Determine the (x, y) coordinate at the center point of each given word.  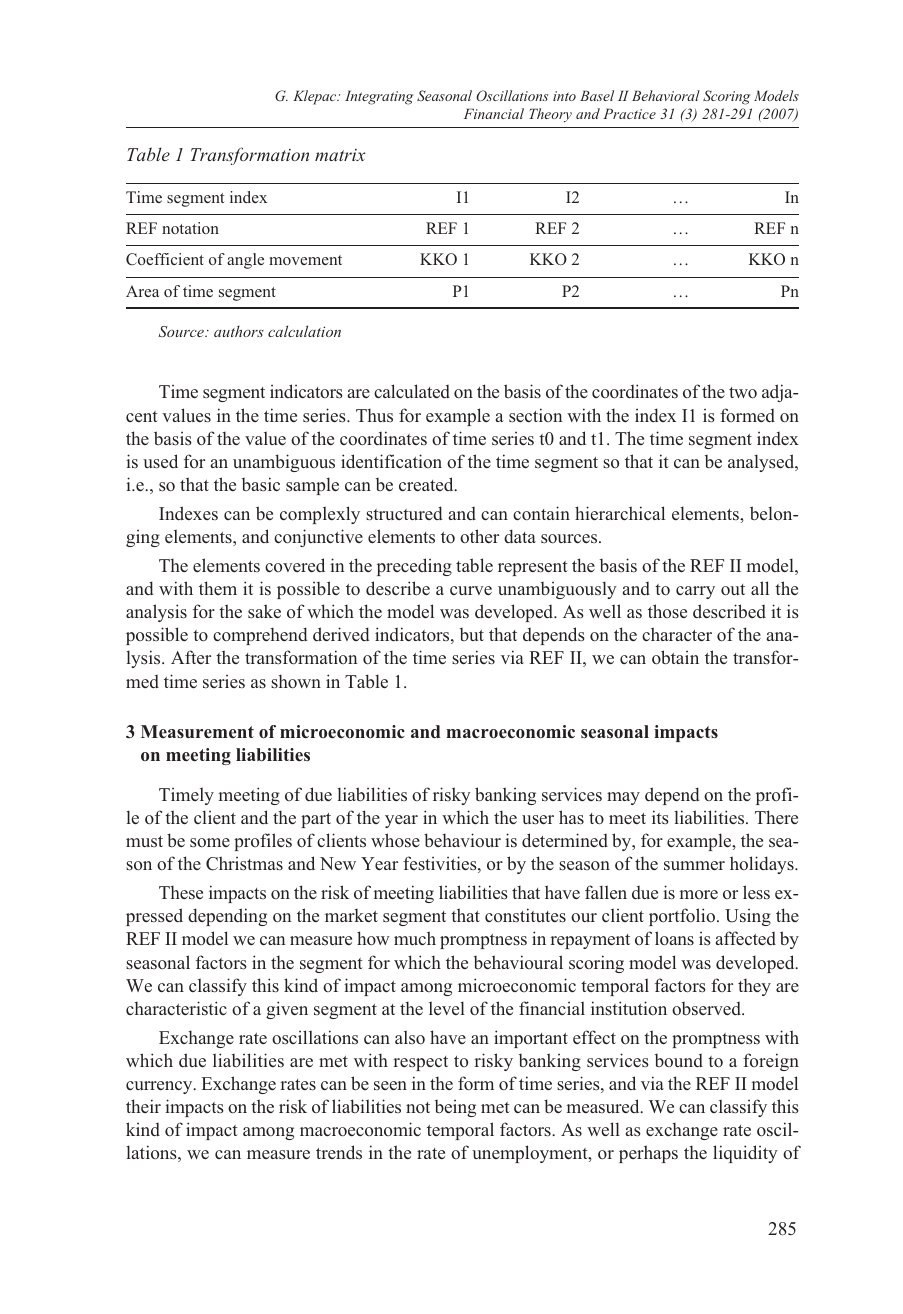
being (455, 1108)
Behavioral (666, 95)
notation (190, 228)
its (660, 817)
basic (261, 484)
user (538, 820)
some (210, 843)
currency (160, 1087)
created (427, 484)
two (743, 393)
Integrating (379, 97)
